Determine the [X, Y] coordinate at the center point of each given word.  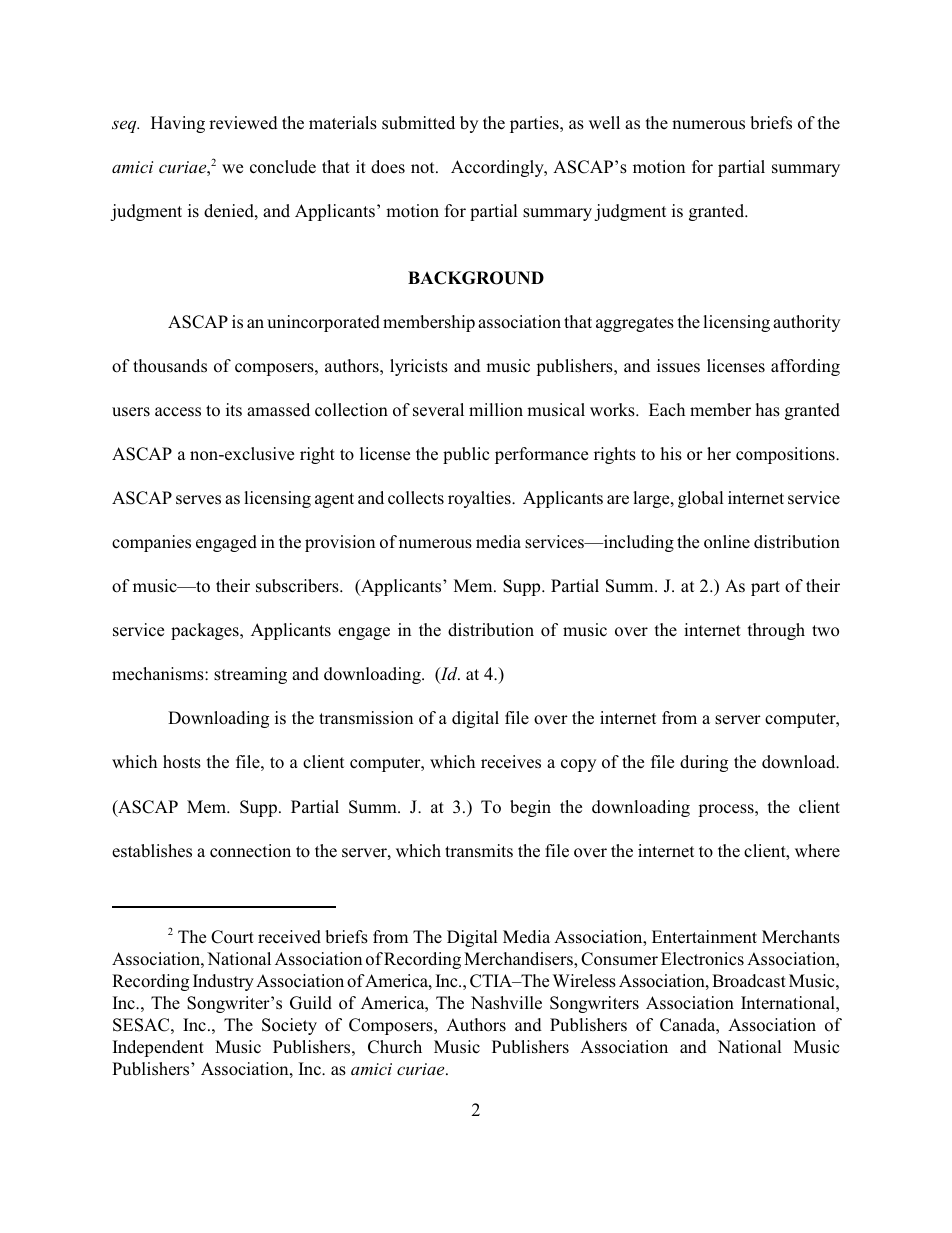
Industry [223, 982]
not [424, 168]
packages [206, 631]
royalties [480, 499]
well [604, 123]
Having [178, 124]
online [727, 542]
